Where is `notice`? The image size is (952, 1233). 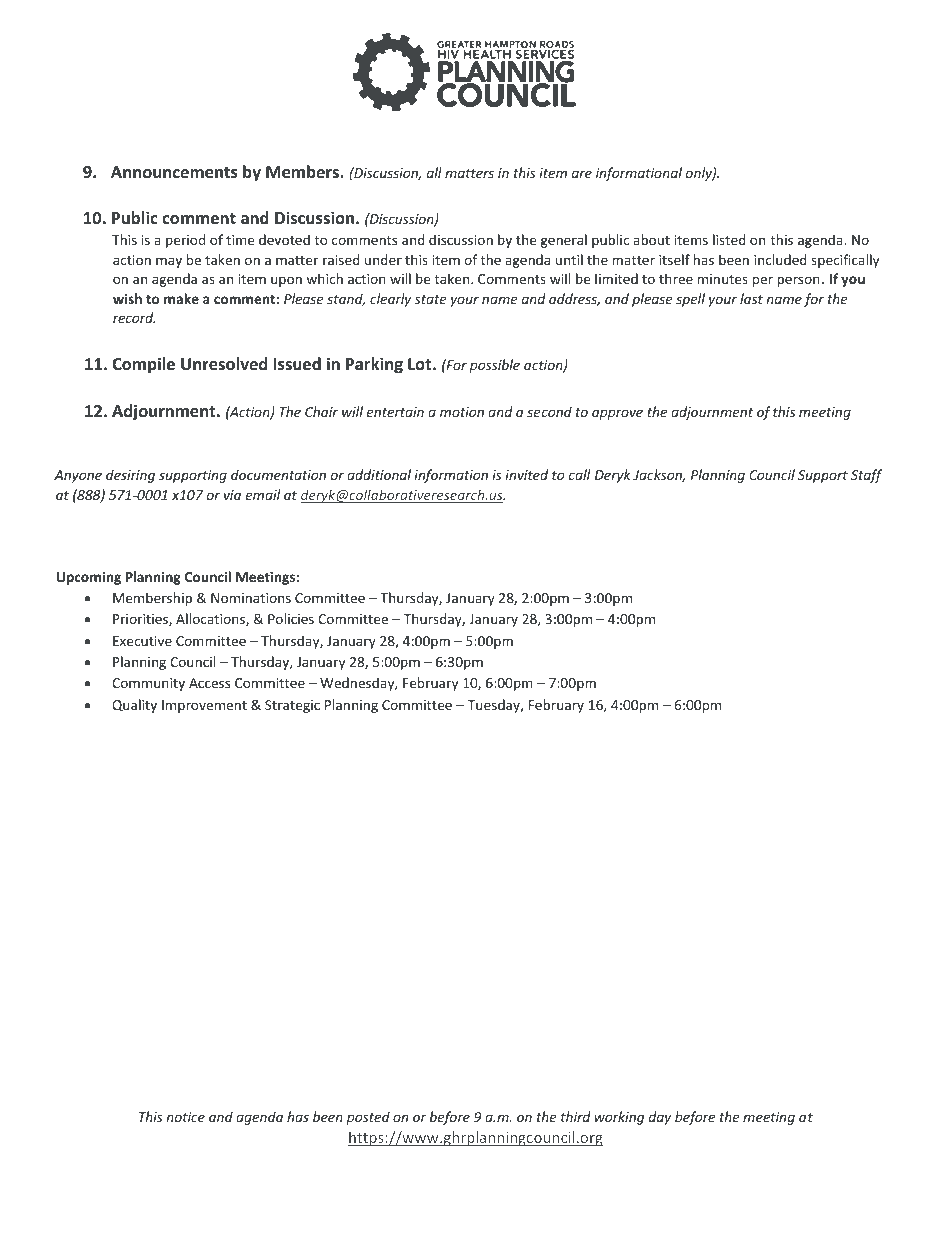
notice is located at coordinates (186, 1117).
